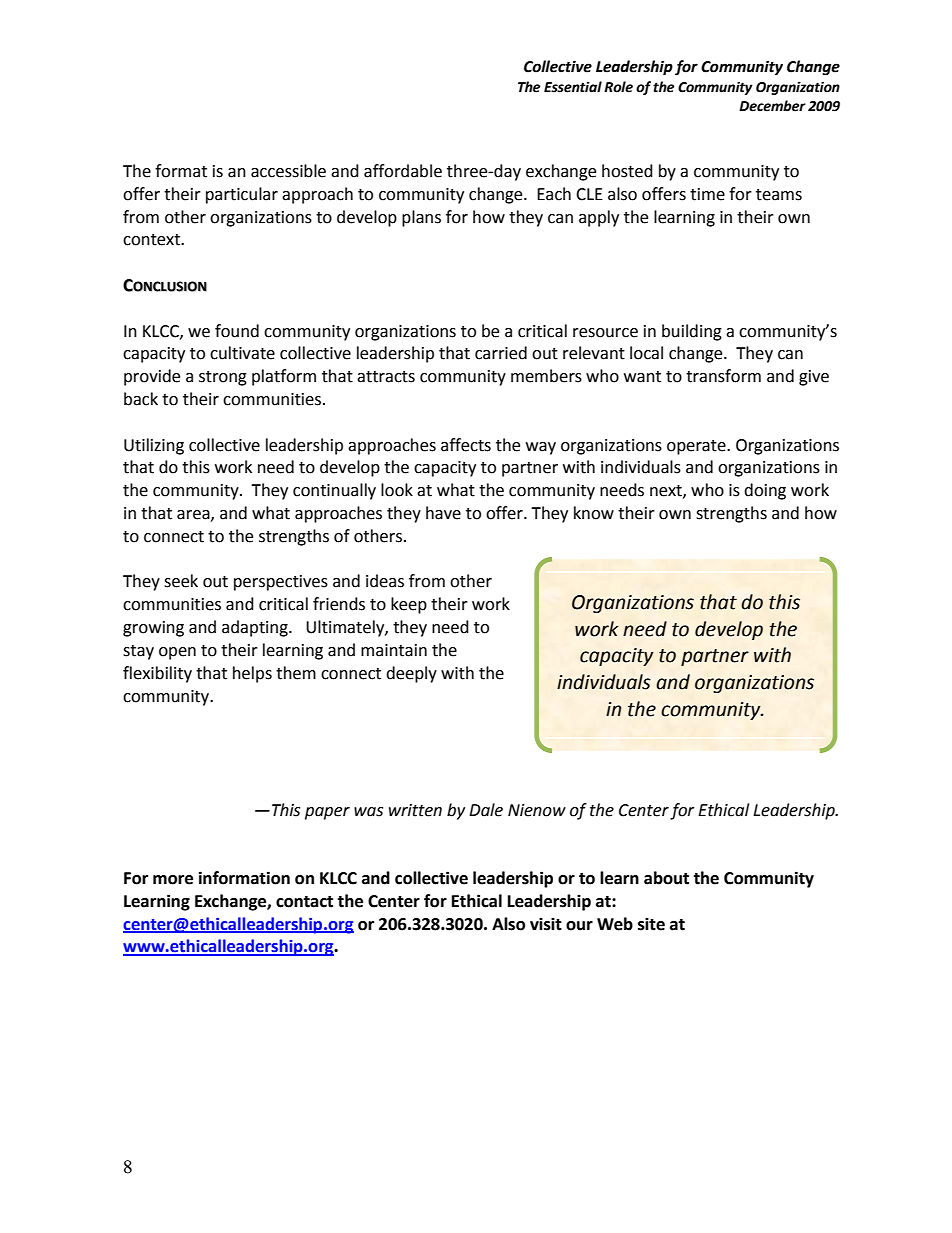 The image size is (952, 1233). I want to click on visit, so click(546, 924).
